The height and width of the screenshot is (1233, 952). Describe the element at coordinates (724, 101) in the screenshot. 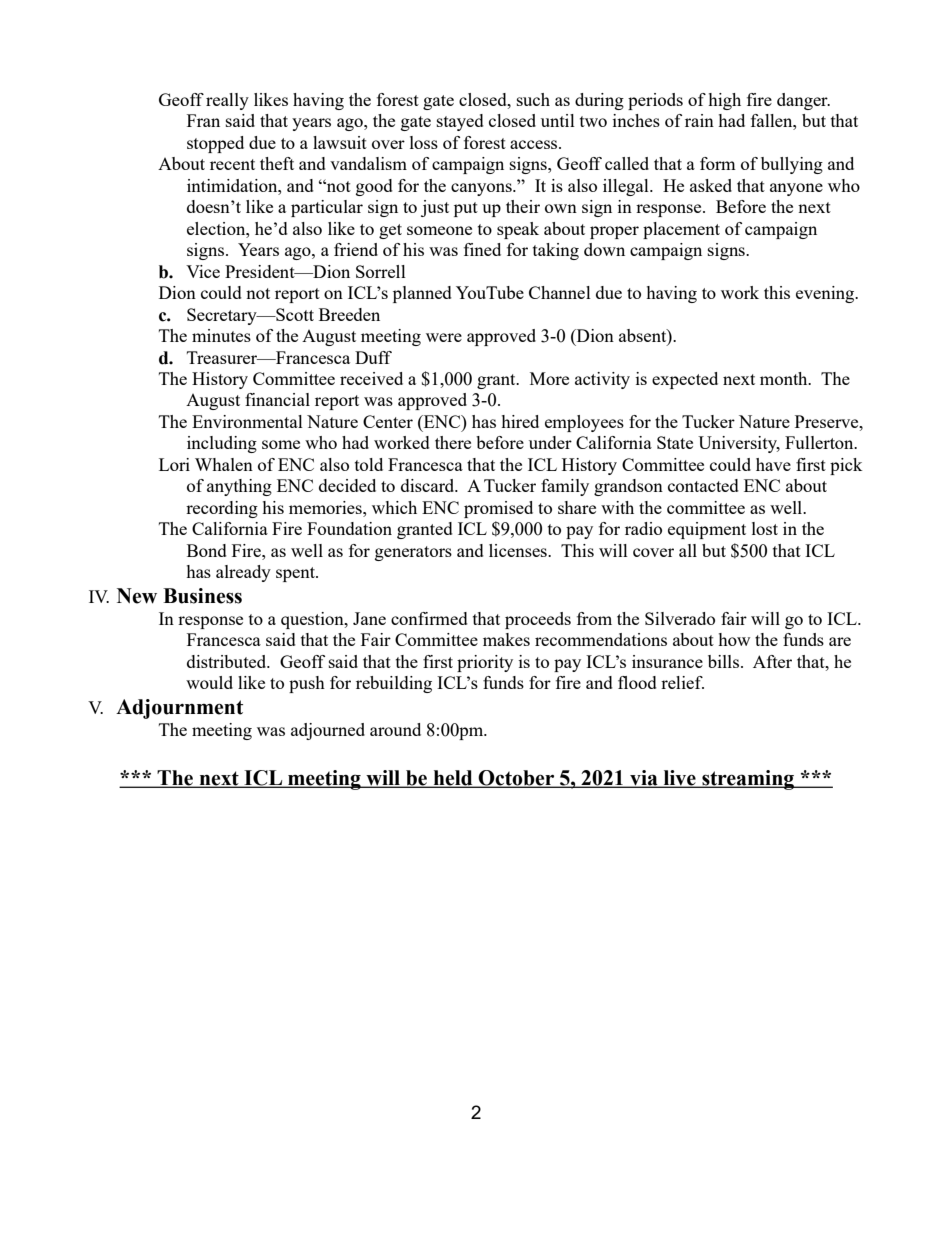

I see `high` at that location.
